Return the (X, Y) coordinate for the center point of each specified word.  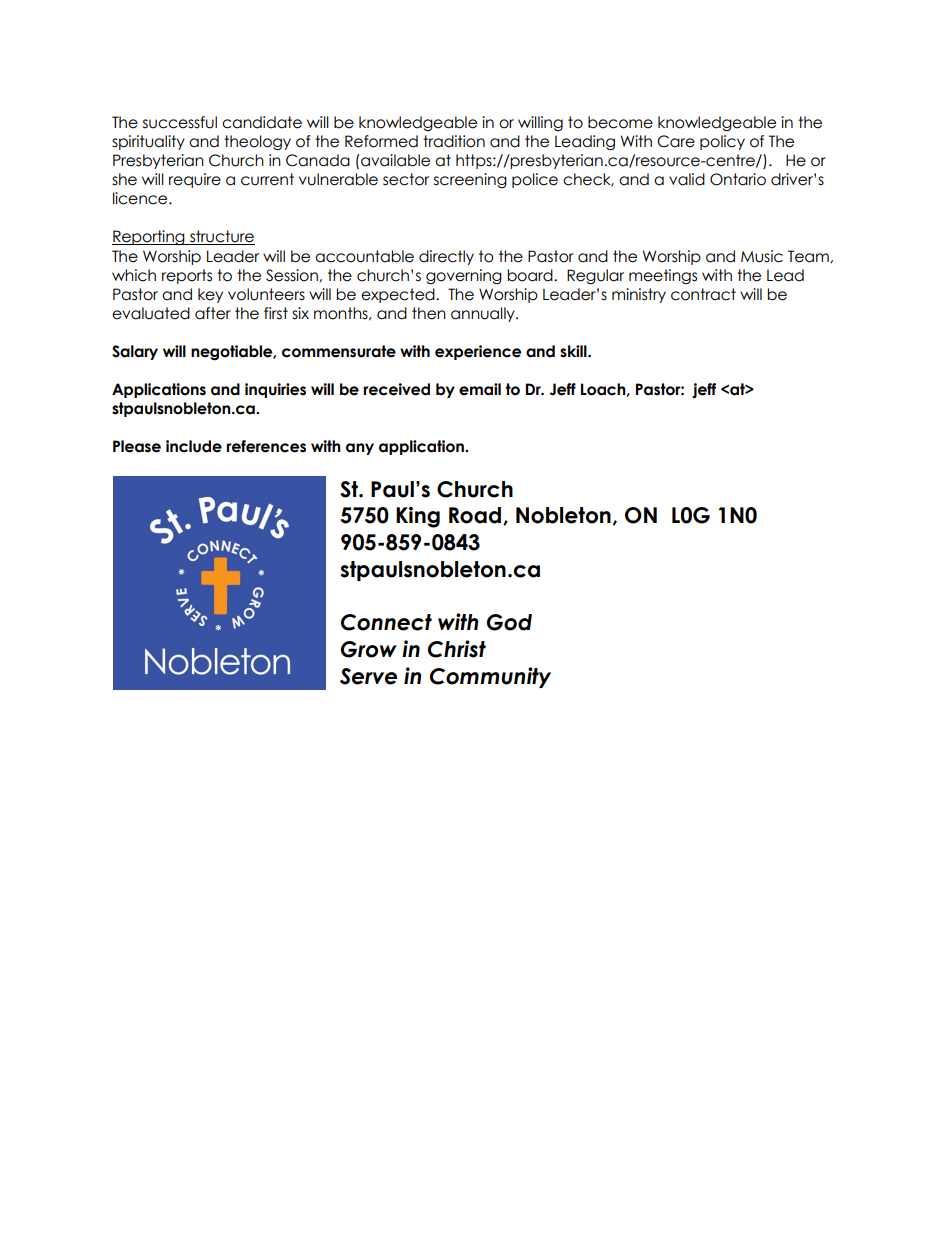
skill (574, 351)
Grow (369, 649)
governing (464, 276)
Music (762, 256)
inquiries (275, 390)
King (418, 517)
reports (187, 276)
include (194, 446)
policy (722, 142)
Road (476, 516)
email (480, 389)
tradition (454, 141)
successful (180, 122)
